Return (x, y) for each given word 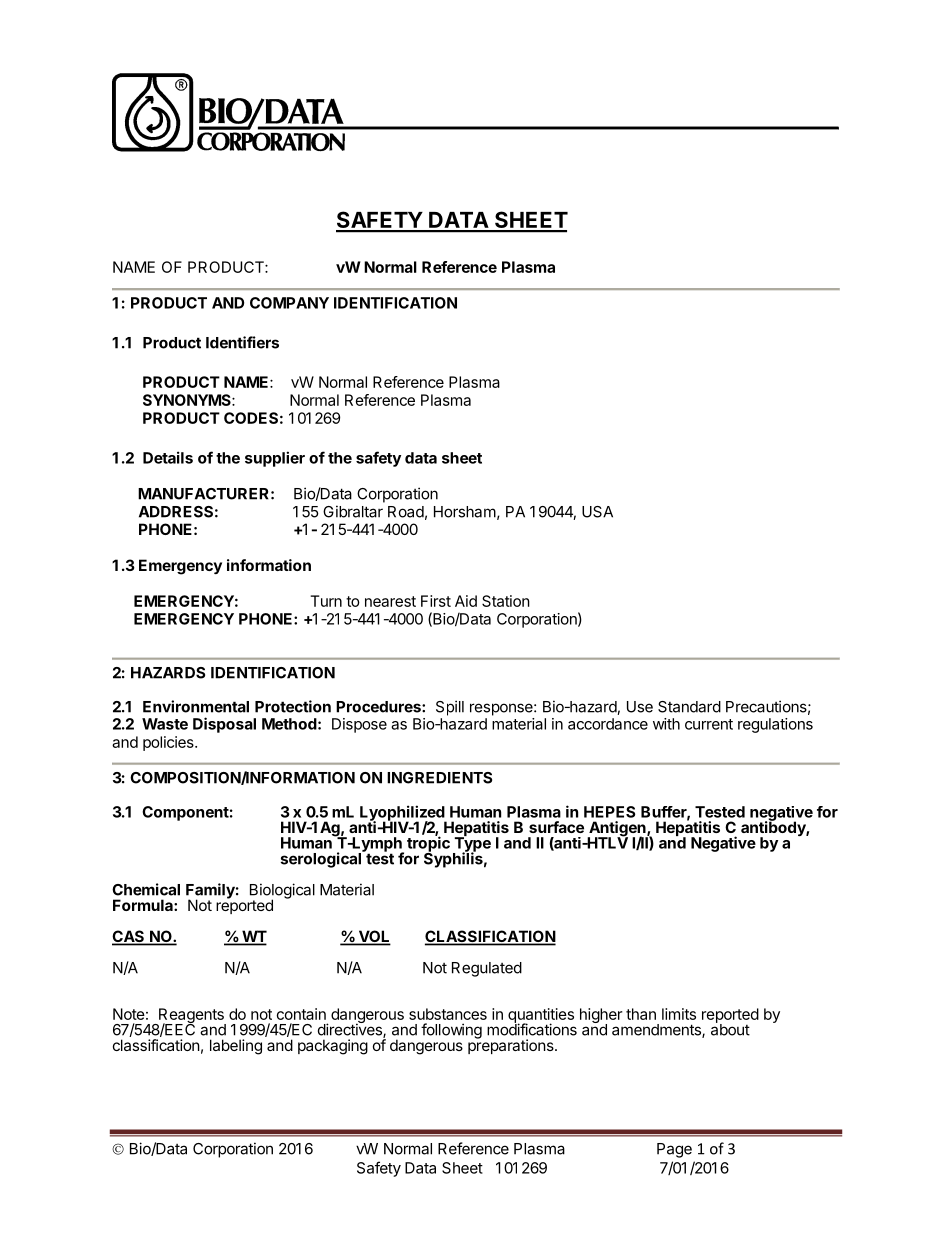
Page (674, 1150)
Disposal (224, 725)
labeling (236, 1047)
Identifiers (242, 342)
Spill (450, 708)
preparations (512, 1045)
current (709, 724)
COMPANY (289, 303)
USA (597, 512)
